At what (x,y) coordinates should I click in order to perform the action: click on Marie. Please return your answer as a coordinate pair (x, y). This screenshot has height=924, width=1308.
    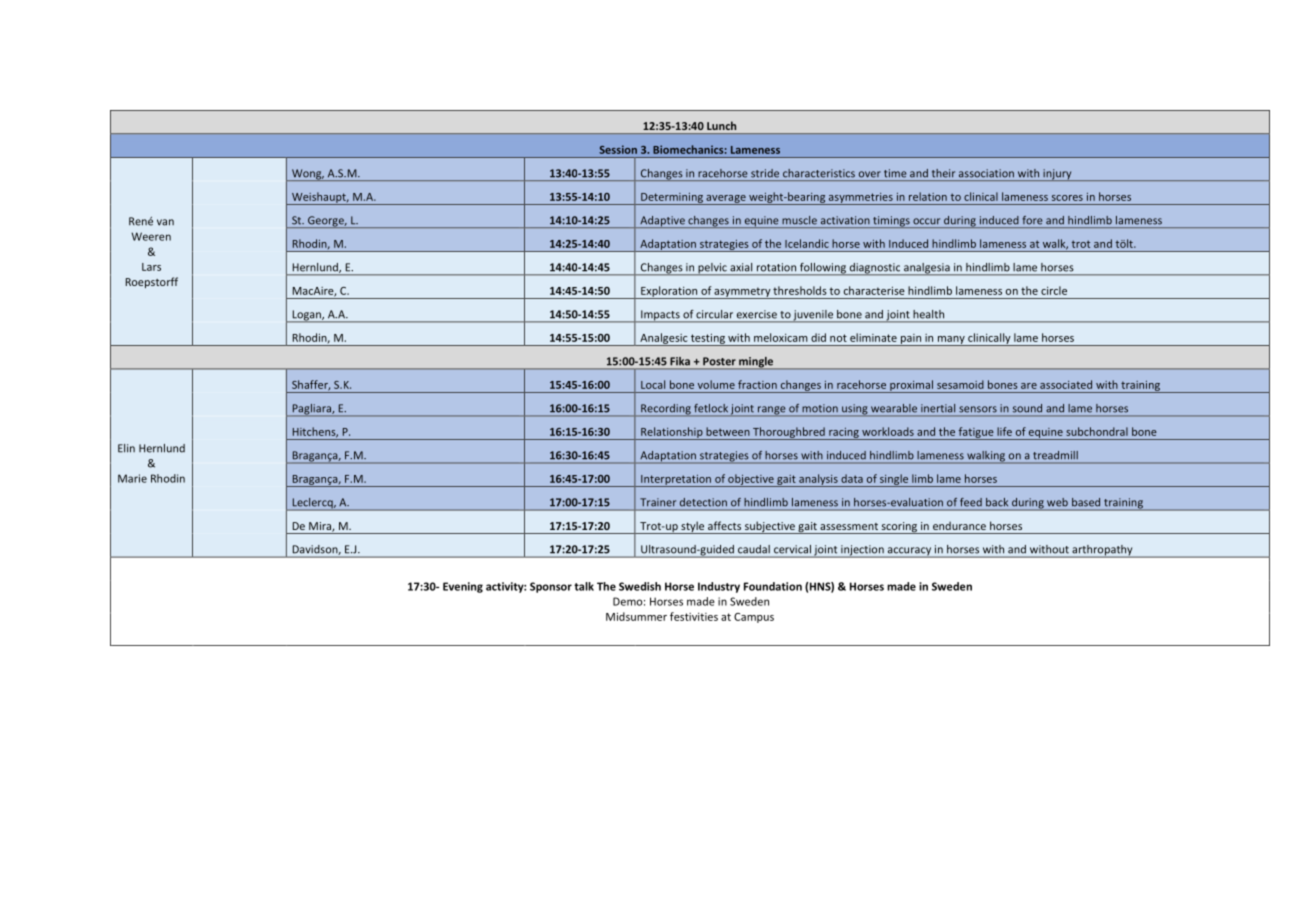
    Looking at the image, I should click on (132, 478).
